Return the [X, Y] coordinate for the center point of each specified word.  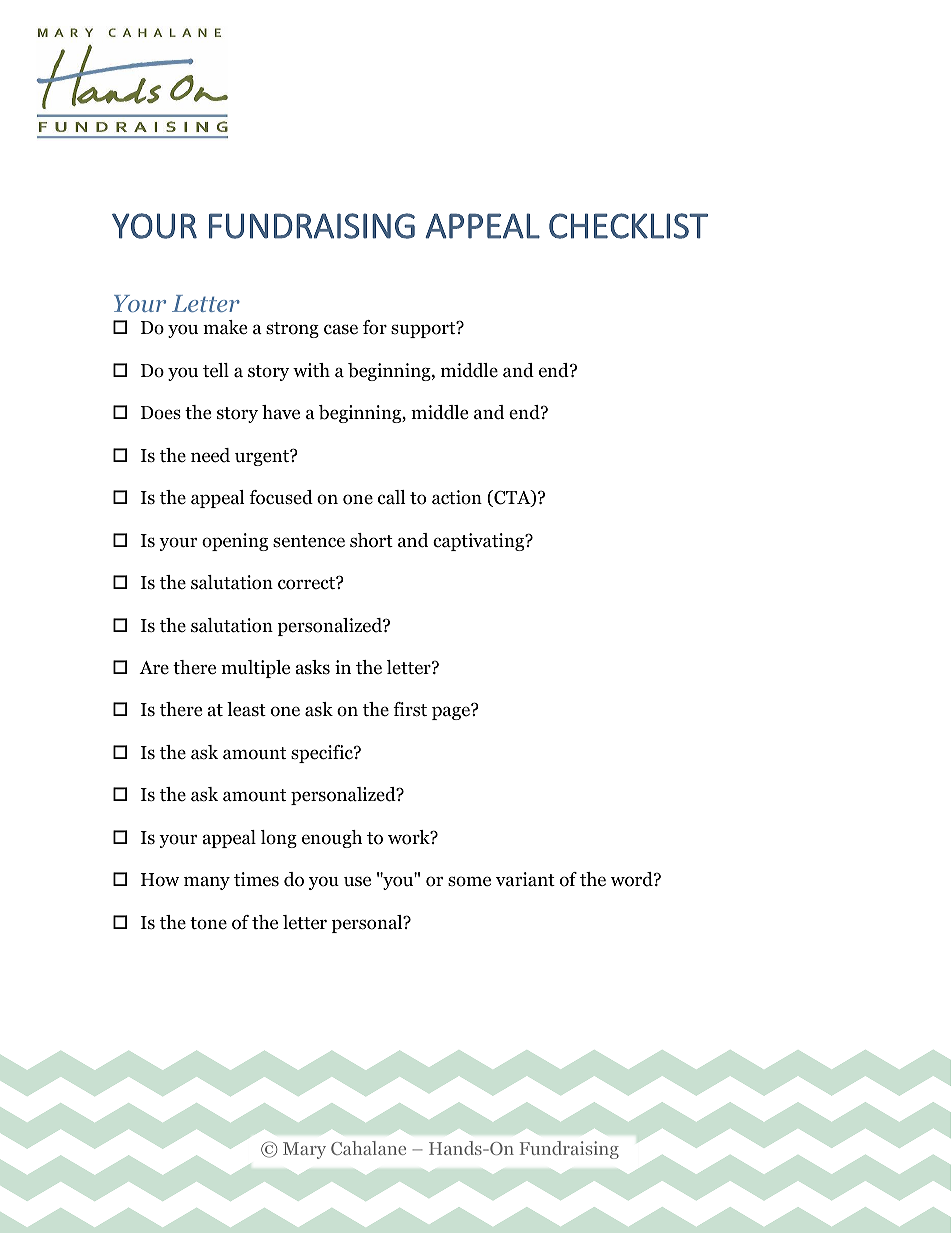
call [392, 497]
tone [208, 923]
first [410, 709]
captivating [480, 542]
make [225, 327]
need [210, 455]
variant [525, 879]
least [246, 709]
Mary [304, 1150]
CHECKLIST [628, 226]
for [375, 327]
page [452, 712]
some [469, 881]
